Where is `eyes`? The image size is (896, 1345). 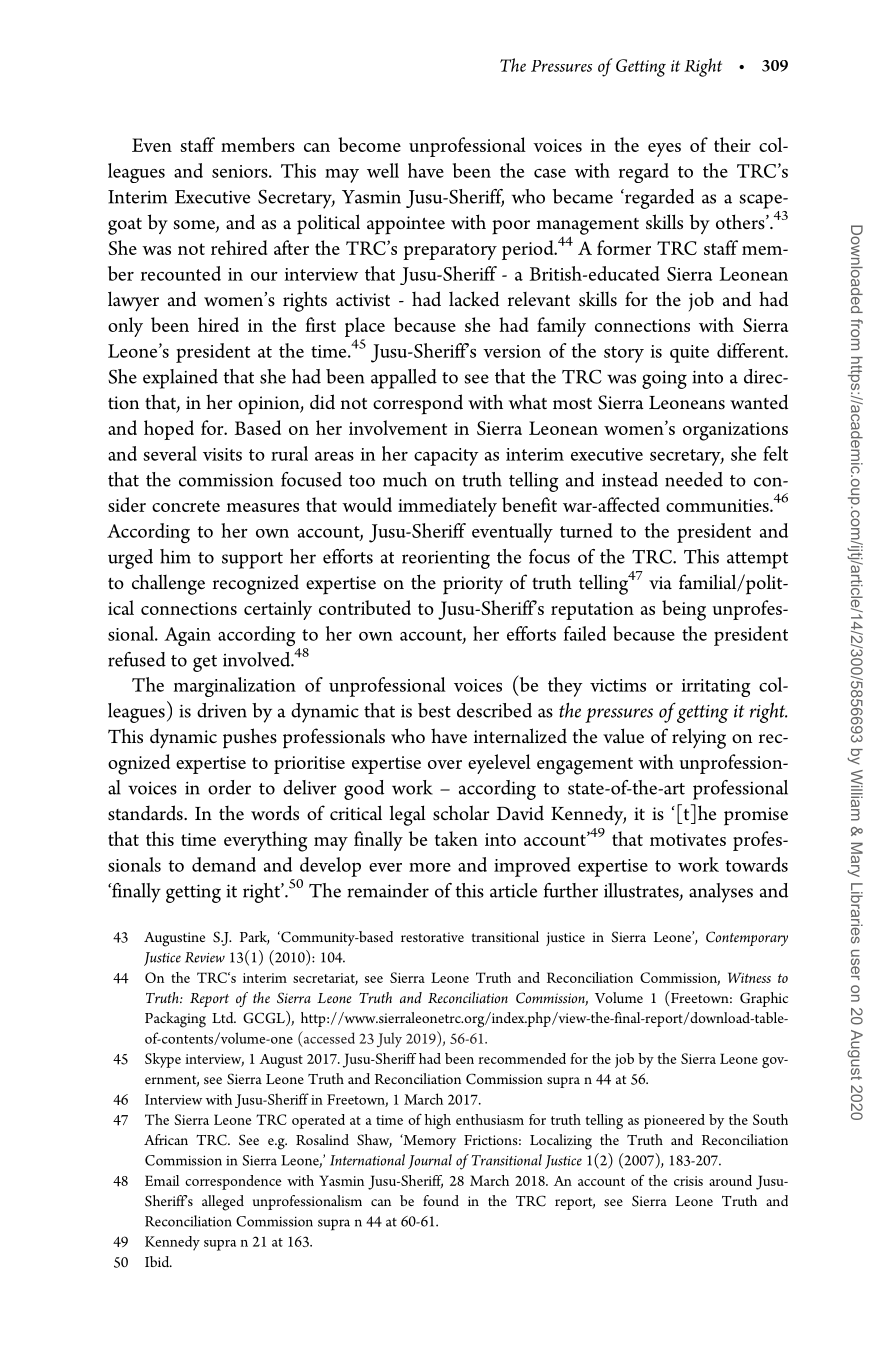 eyes is located at coordinates (664, 150).
